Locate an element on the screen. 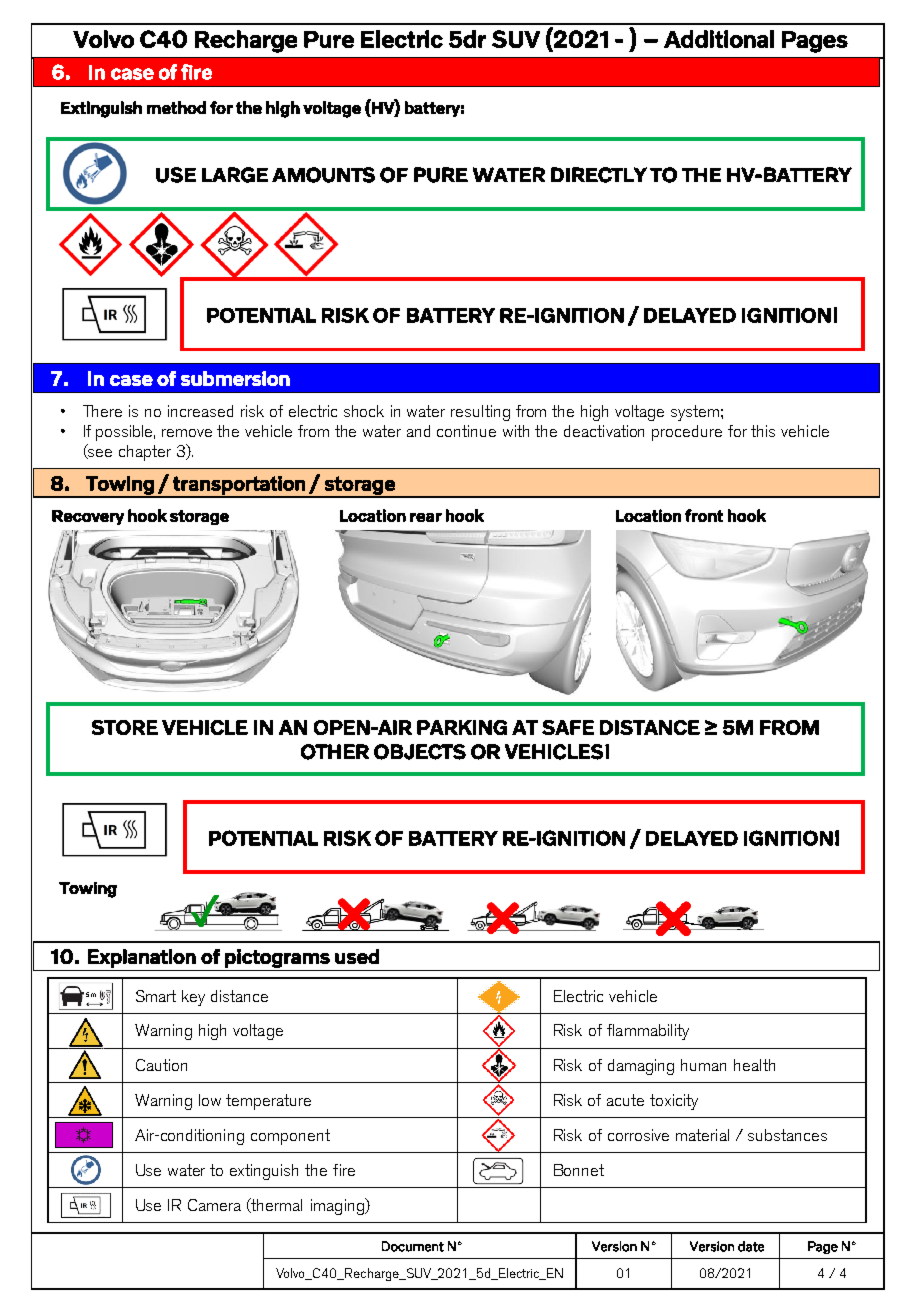 The height and width of the screenshot is (1316, 911). Additional is located at coordinates (719, 39).
